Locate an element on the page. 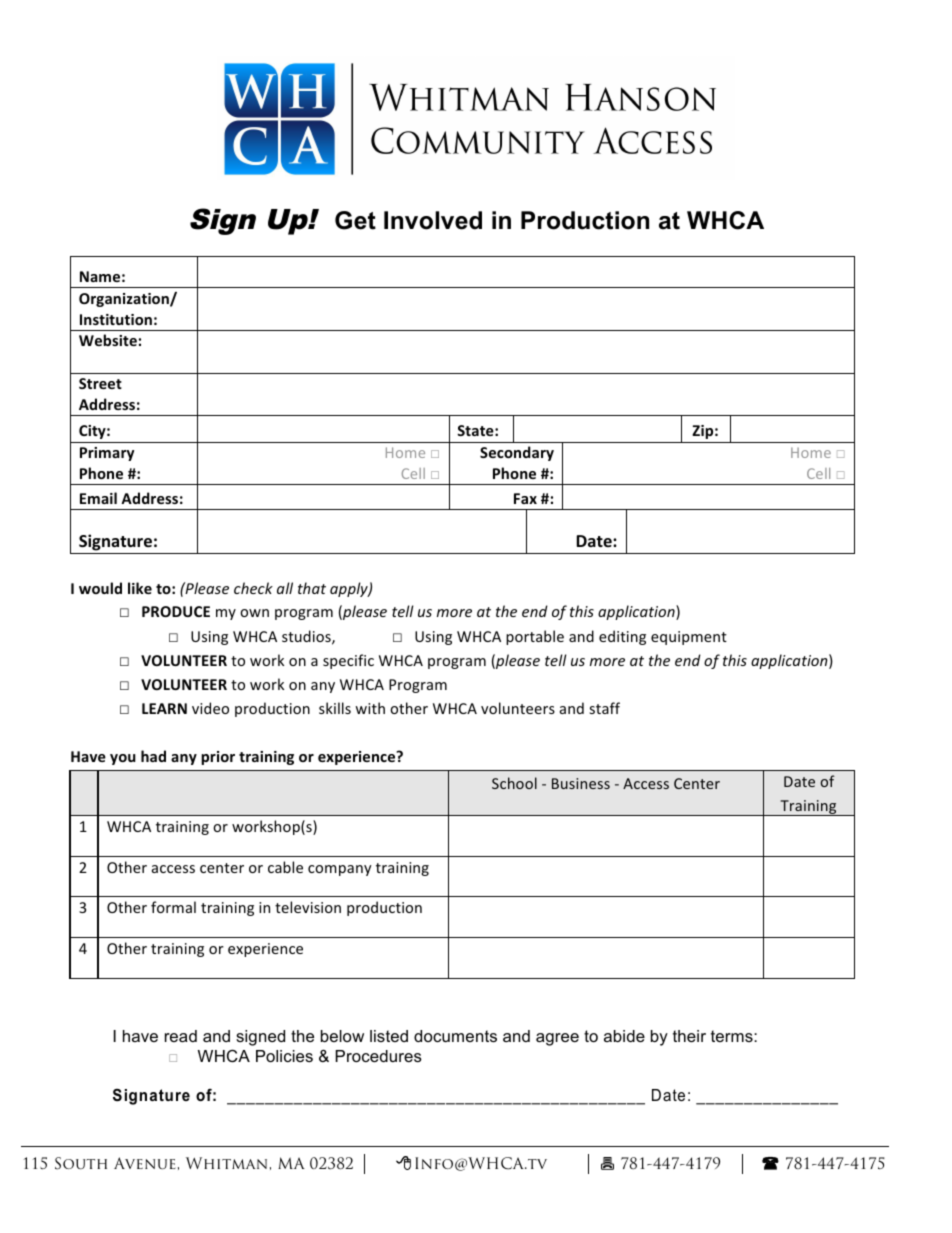 The width and height of the document is (952, 1233). editing is located at coordinates (622, 637).
